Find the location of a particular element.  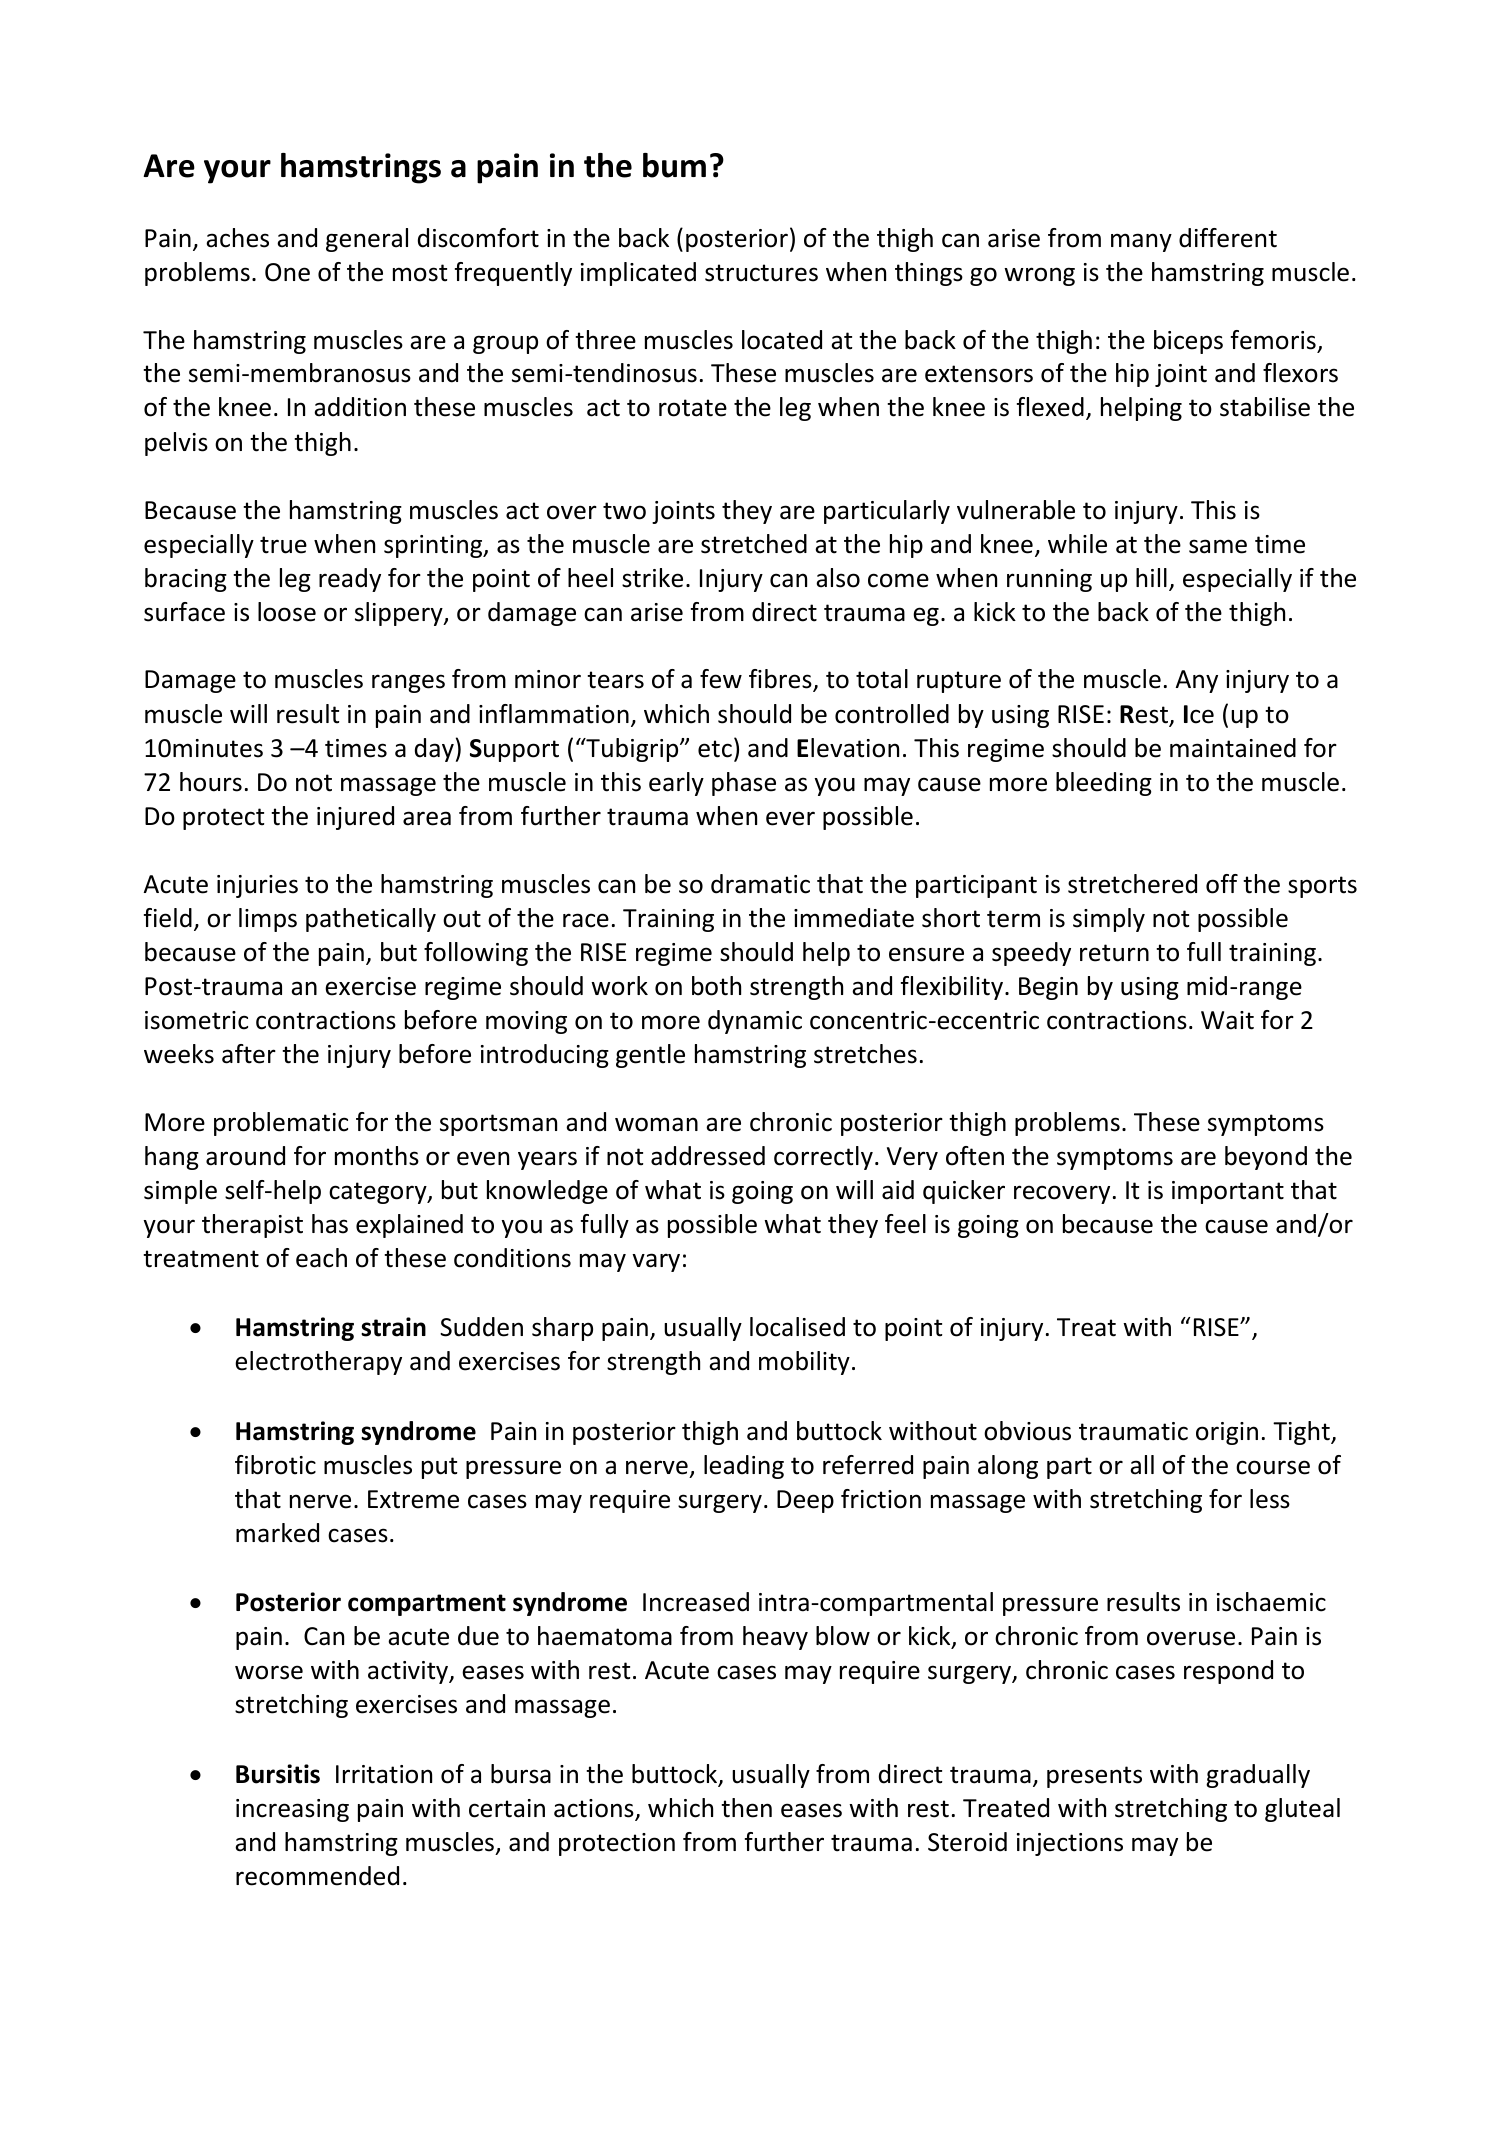

structures is located at coordinates (761, 273).
